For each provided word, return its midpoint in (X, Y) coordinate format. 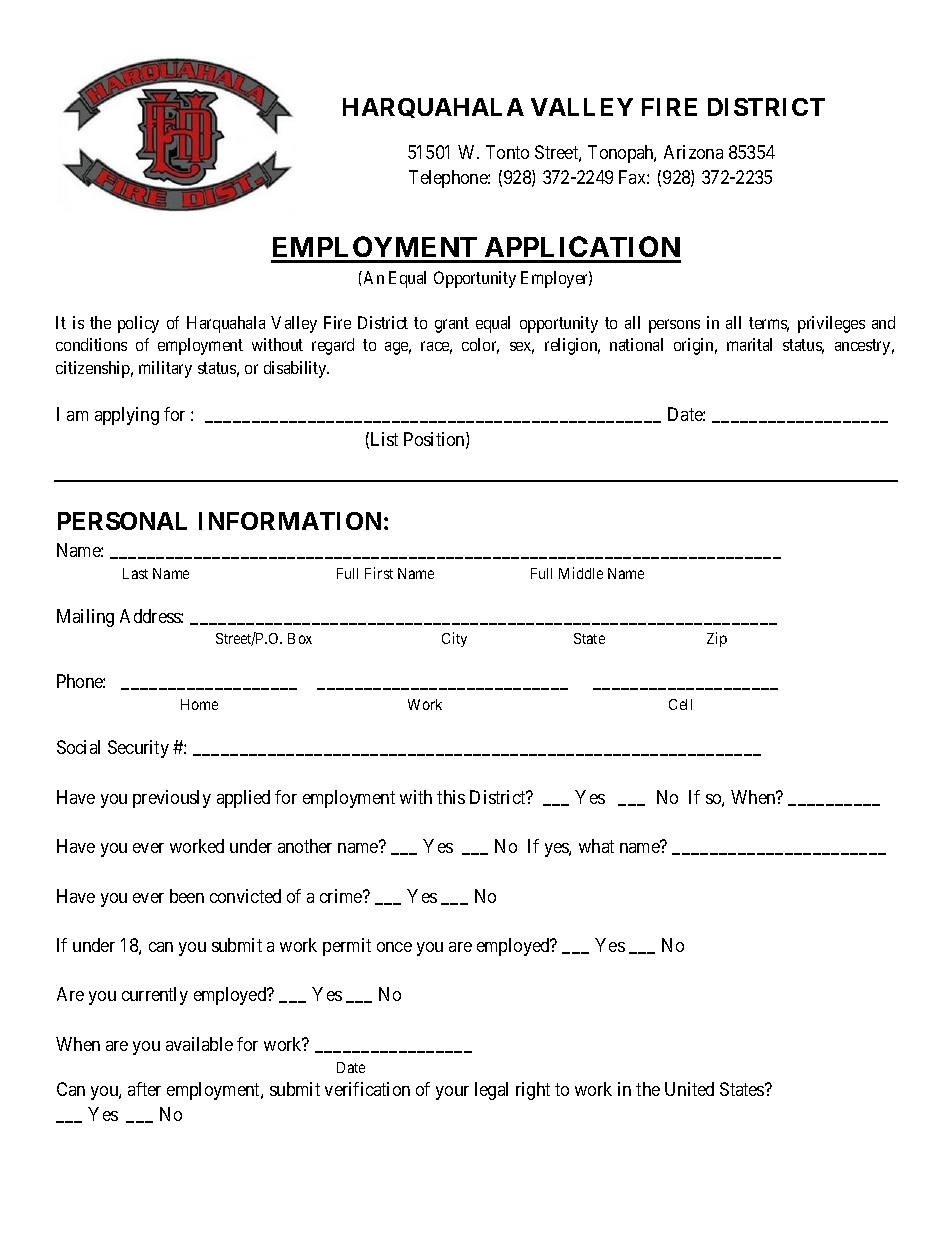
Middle (581, 573)
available (199, 1044)
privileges (831, 324)
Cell (680, 704)
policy (138, 324)
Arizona (693, 152)
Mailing (85, 618)
